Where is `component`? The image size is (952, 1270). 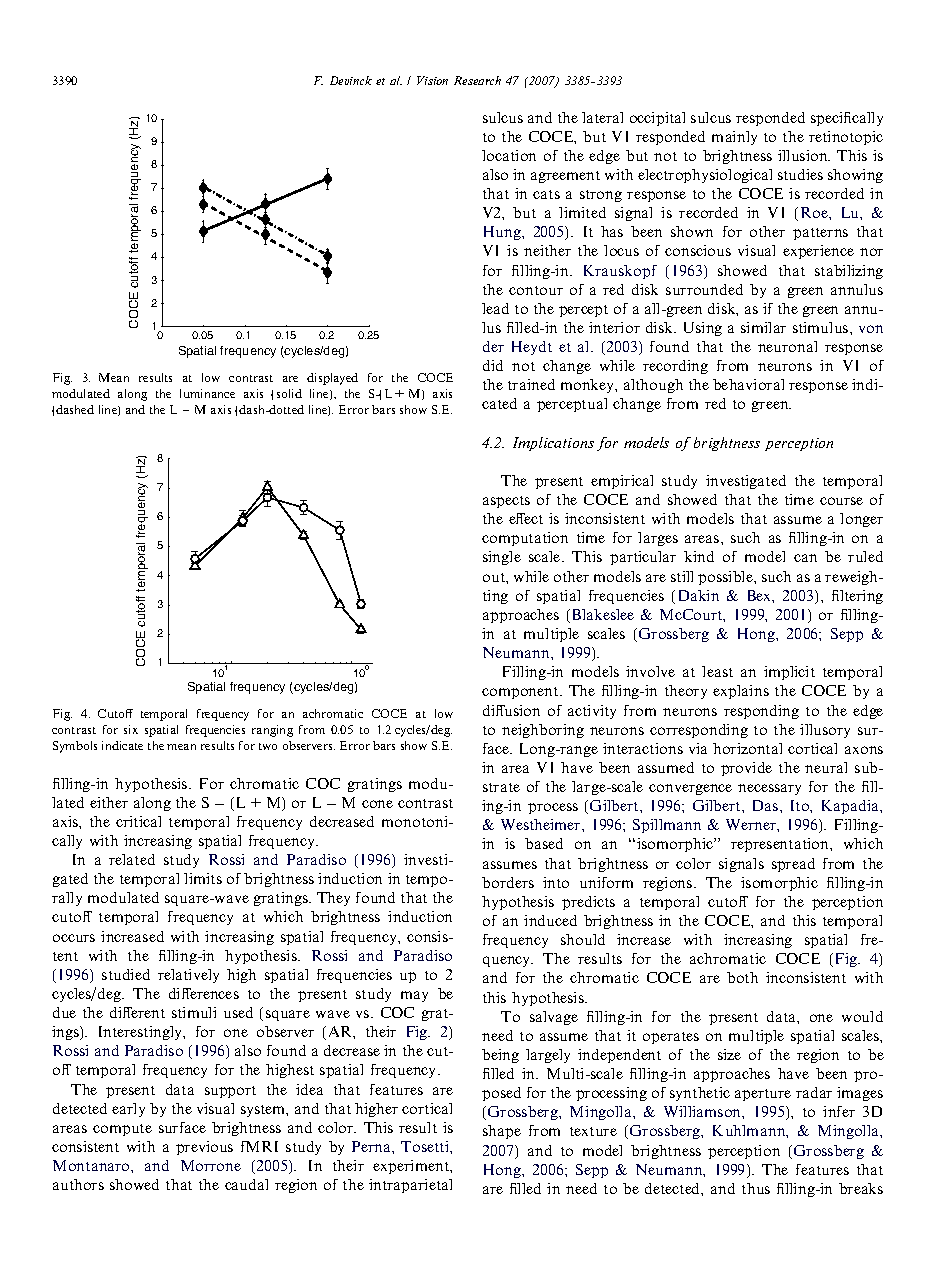 component is located at coordinates (521, 693).
